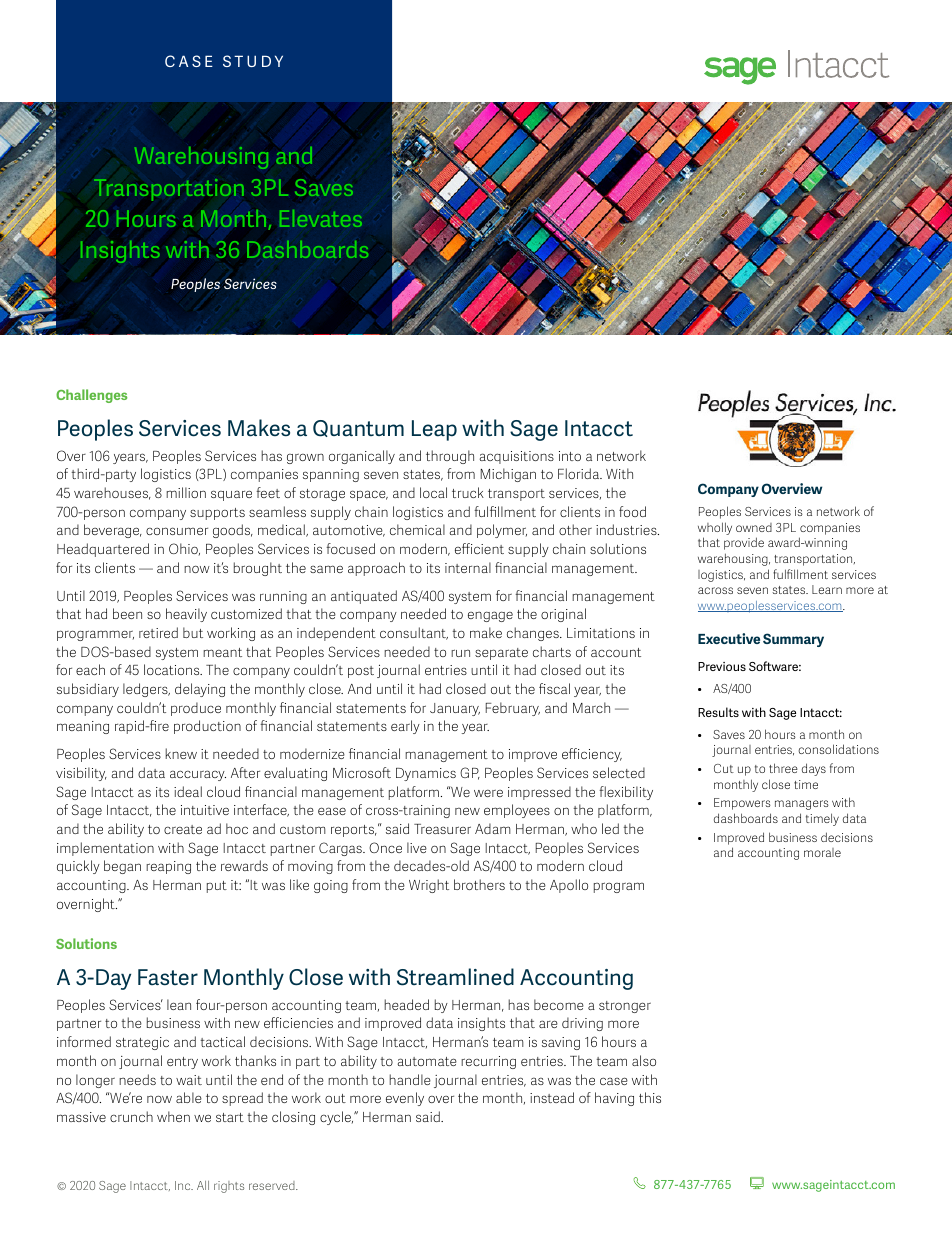 The height and width of the document is (1233, 952). What do you see at coordinates (188, 791) in the document?
I see `ideal` at bounding box center [188, 791].
